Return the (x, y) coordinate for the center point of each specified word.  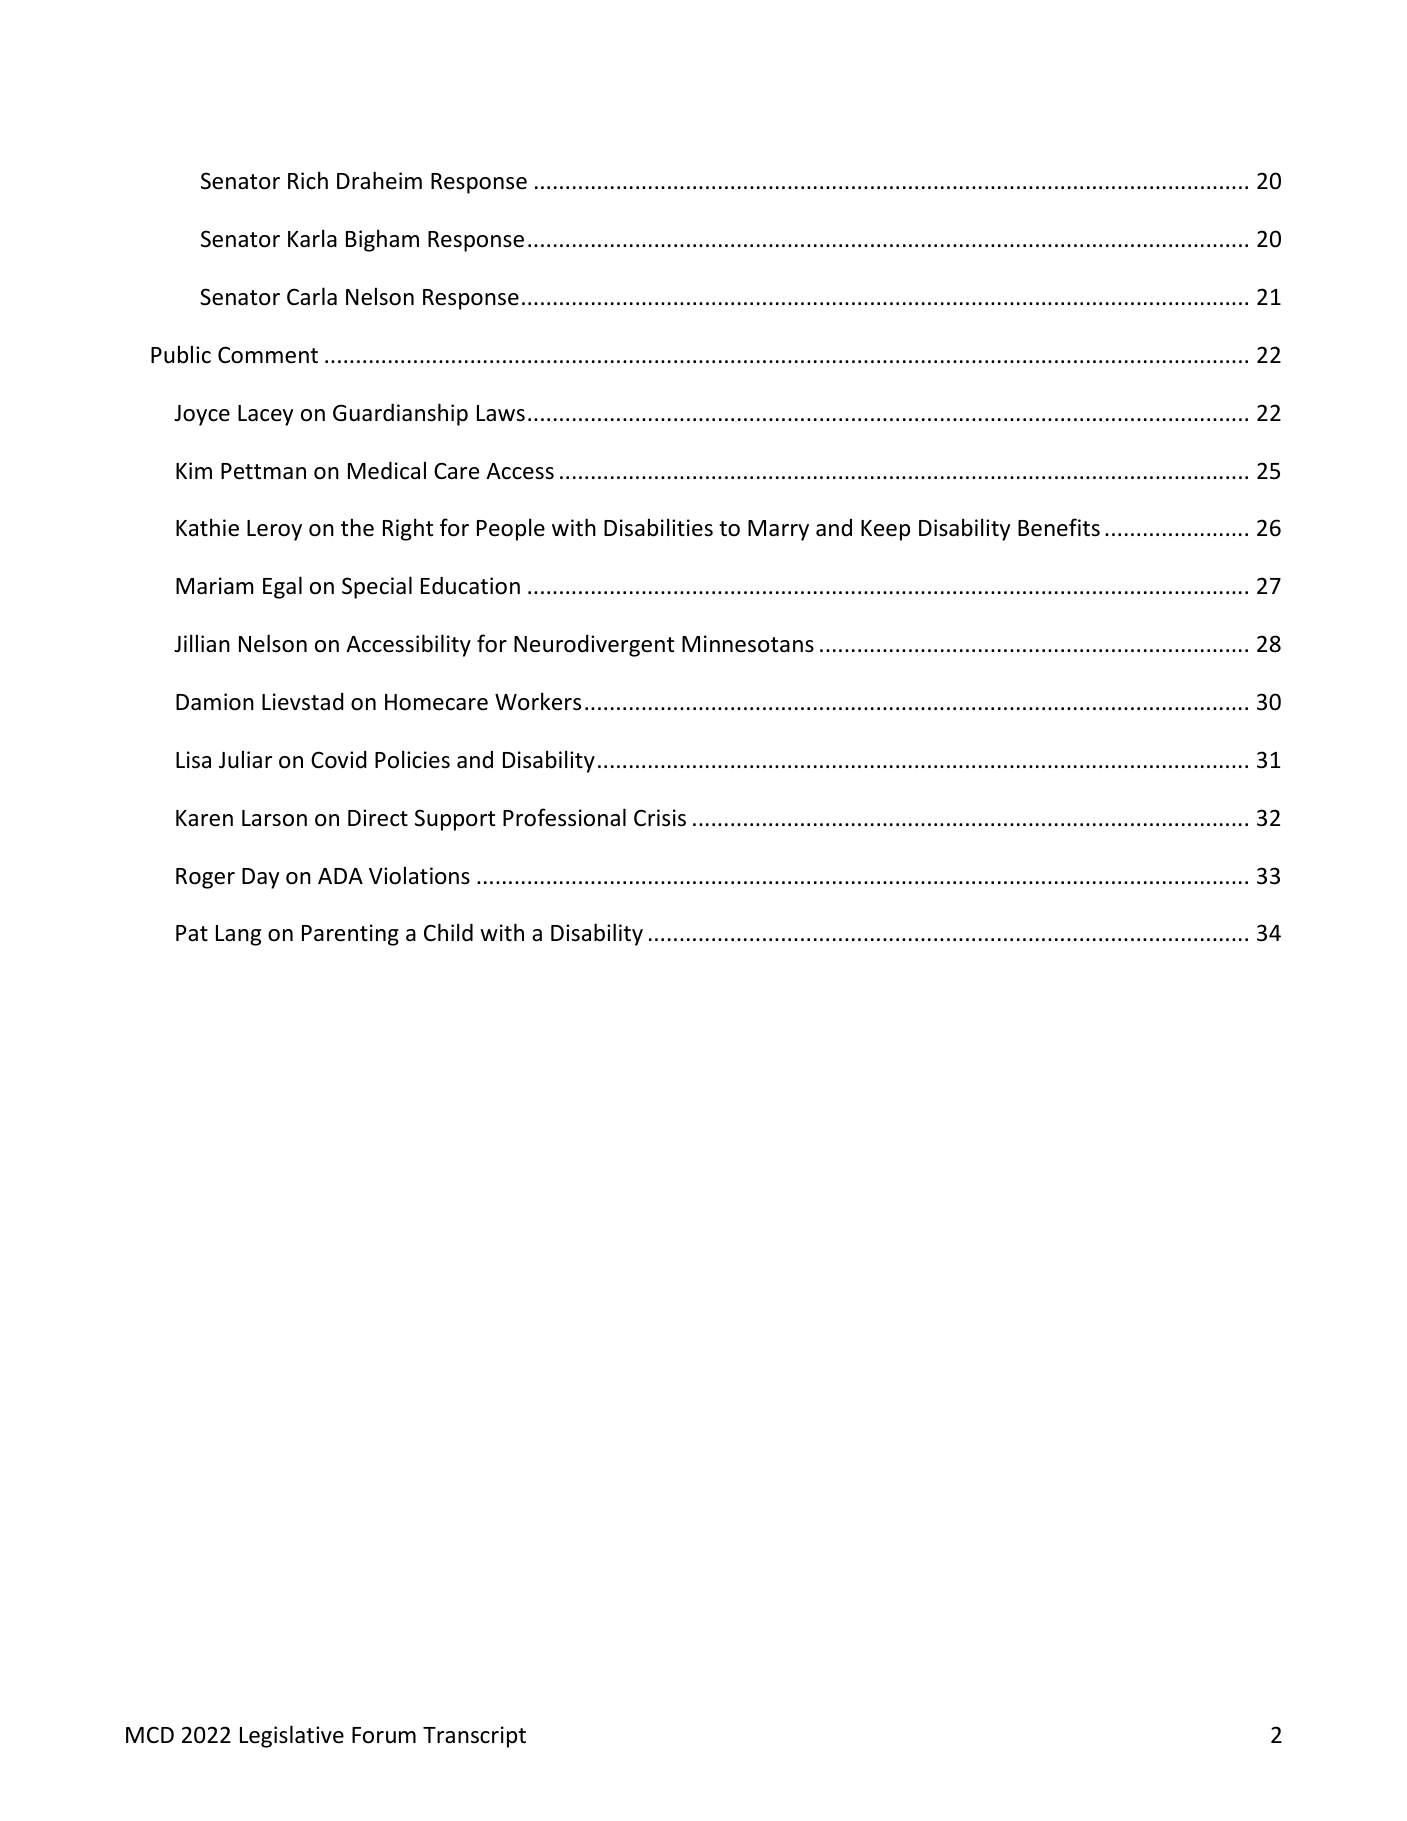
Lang (238, 935)
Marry (778, 530)
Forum (384, 1735)
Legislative (292, 1736)
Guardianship (400, 414)
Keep (885, 530)
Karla (312, 238)
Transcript (474, 1737)
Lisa (193, 760)
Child (448, 932)
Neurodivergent (594, 646)
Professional (564, 817)
